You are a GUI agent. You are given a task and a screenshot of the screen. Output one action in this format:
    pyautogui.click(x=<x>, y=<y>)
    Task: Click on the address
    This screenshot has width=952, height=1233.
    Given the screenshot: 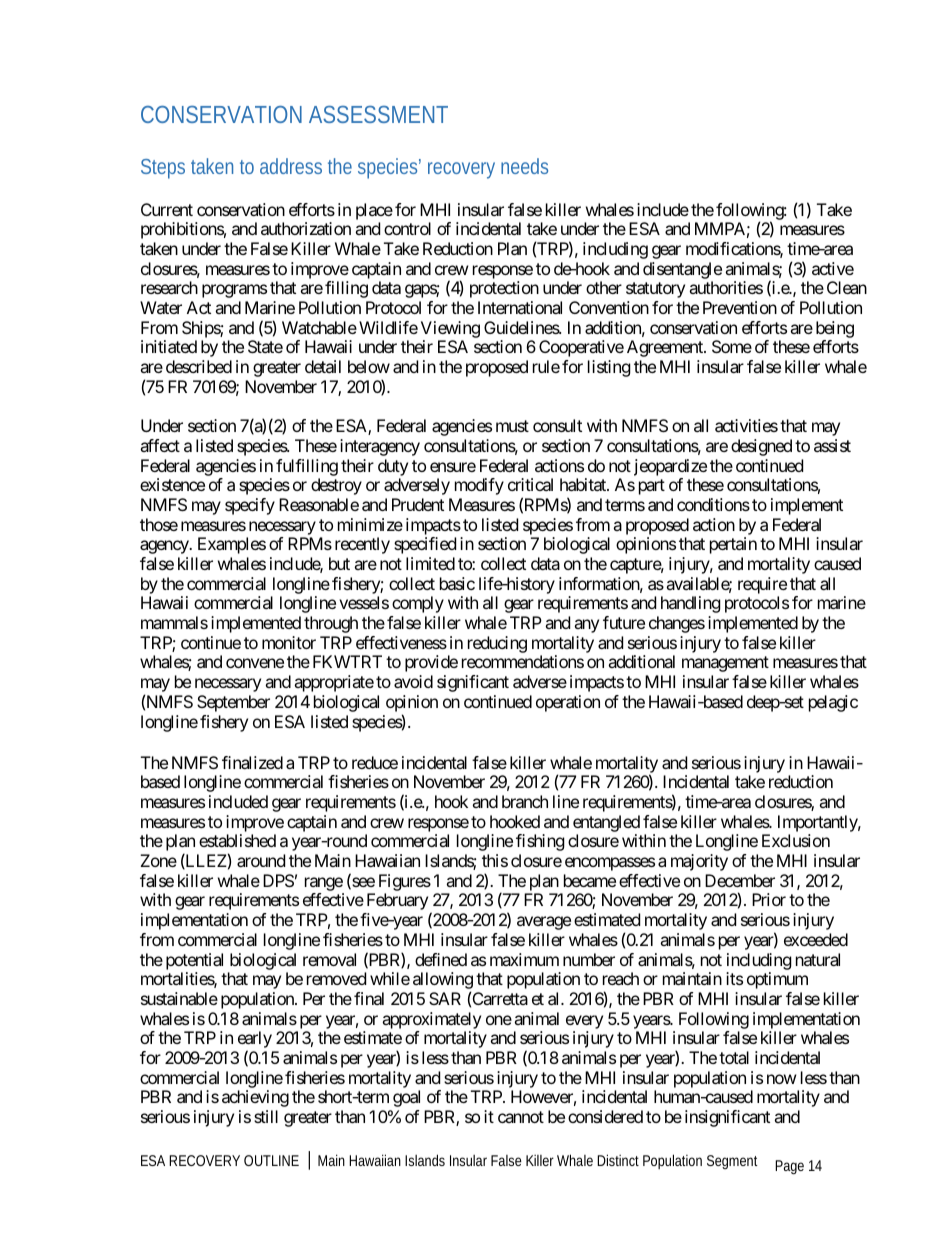 What is the action you would take?
    pyautogui.click(x=291, y=166)
